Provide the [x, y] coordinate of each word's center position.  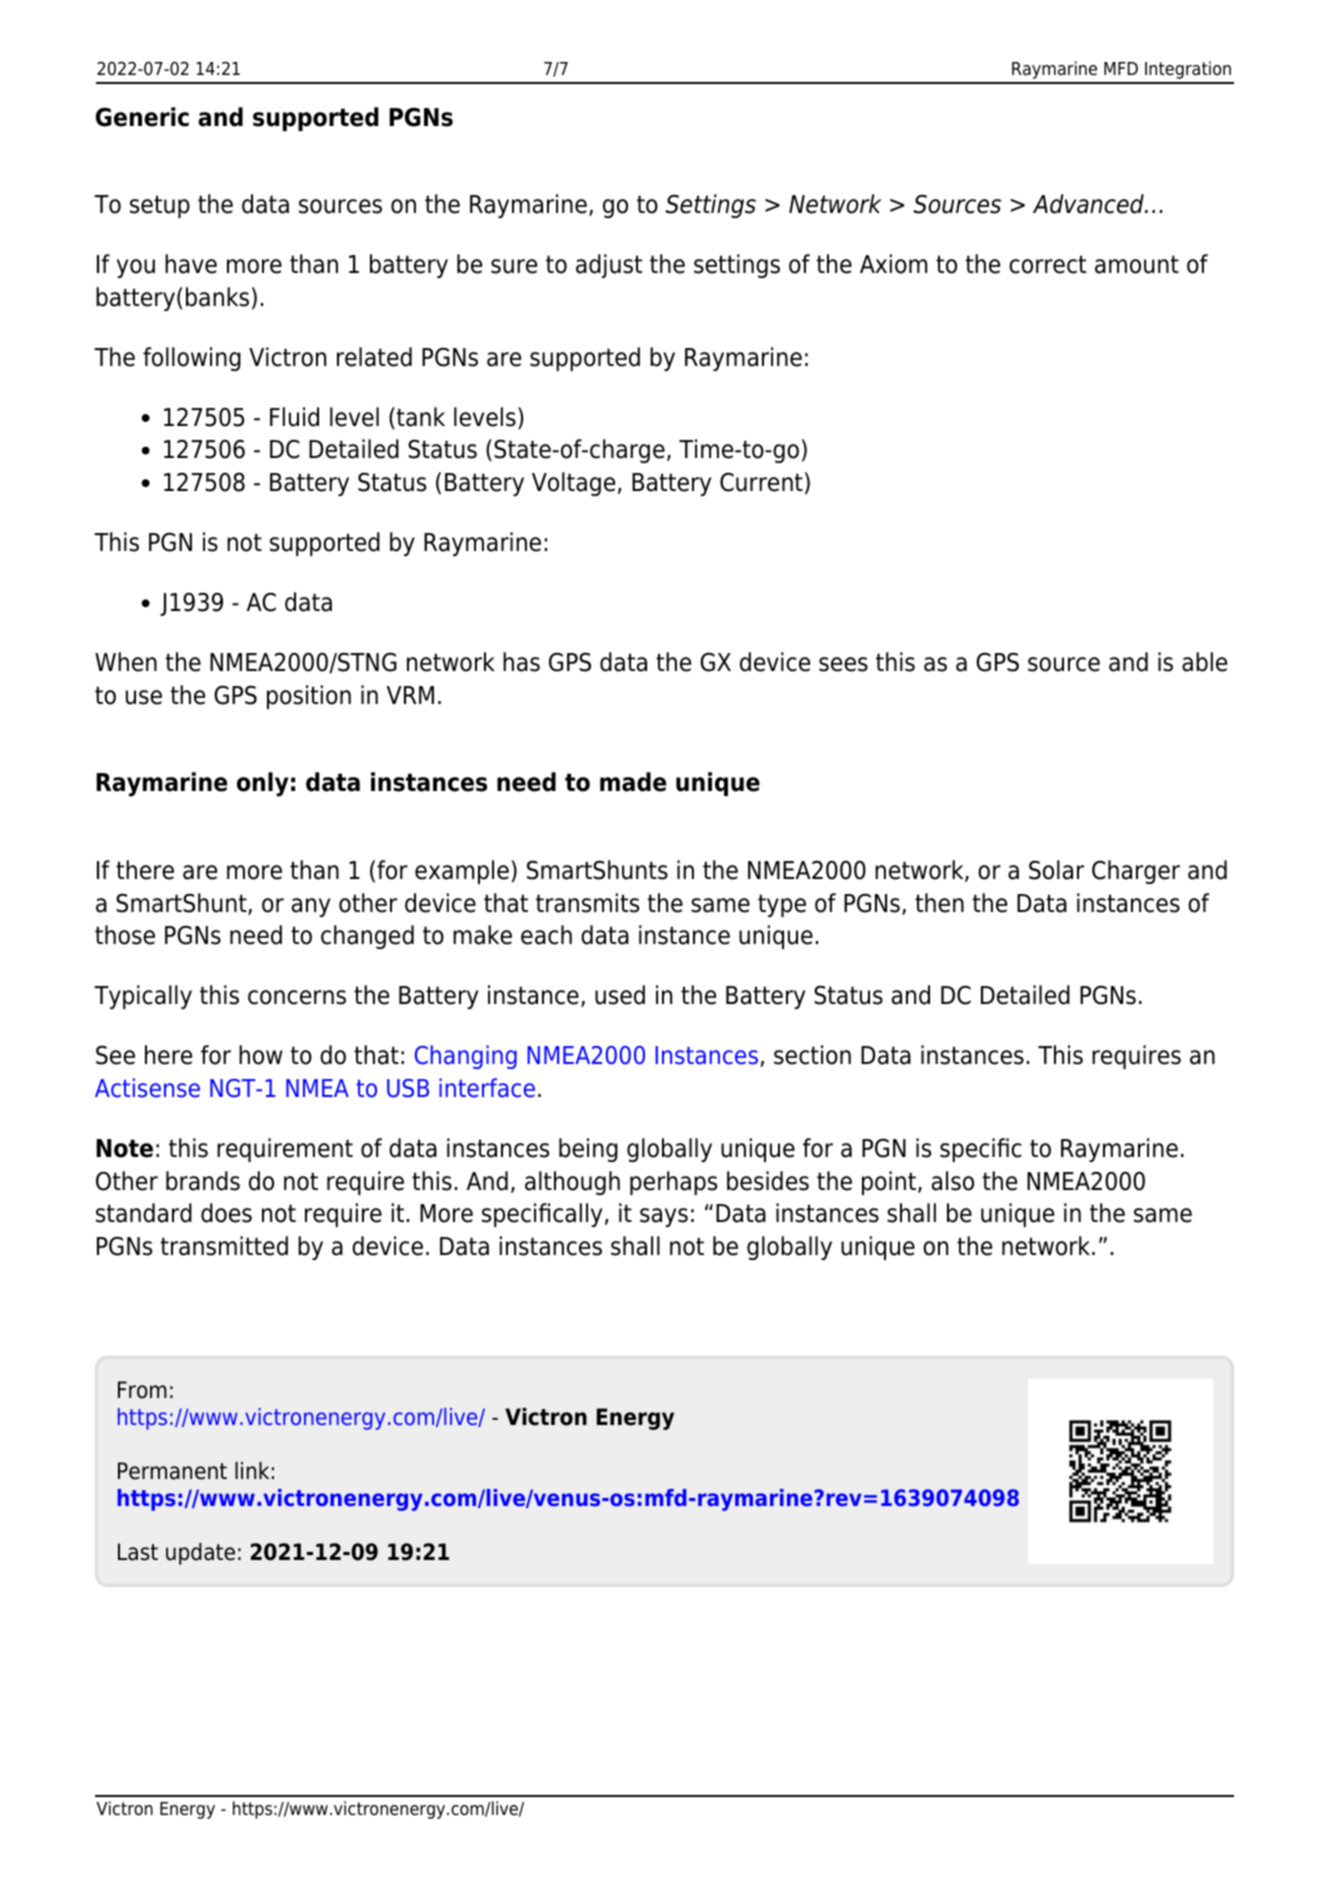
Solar [1056, 870]
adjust [609, 266]
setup [160, 206]
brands [203, 1181]
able [1204, 662]
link [252, 1470]
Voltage [573, 484]
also [953, 1181]
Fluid [294, 417]
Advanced [1089, 204]
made [633, 782]
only [263, 784]
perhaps [673, 1183]
